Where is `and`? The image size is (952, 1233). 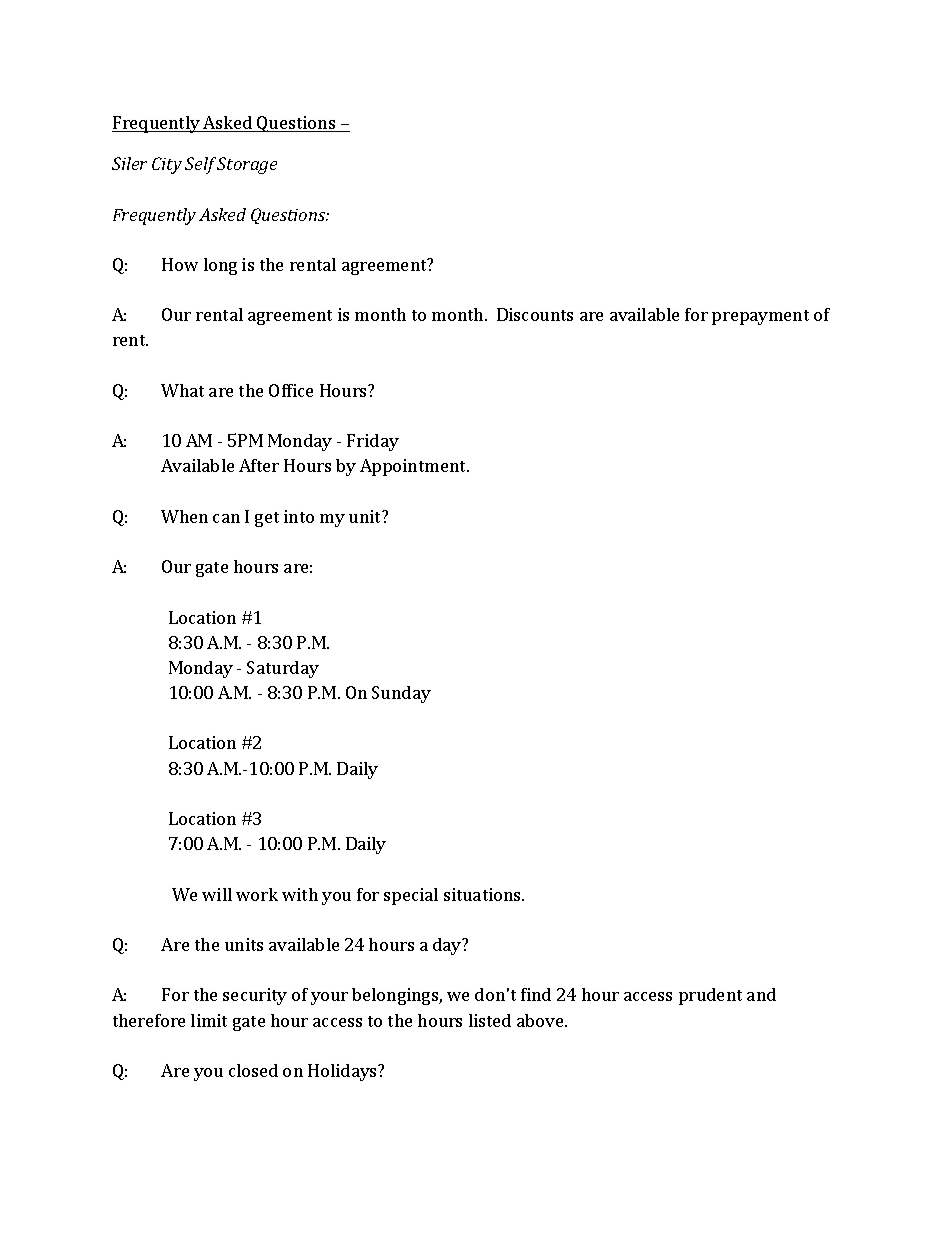
and is located at coordinates (761, 994).
